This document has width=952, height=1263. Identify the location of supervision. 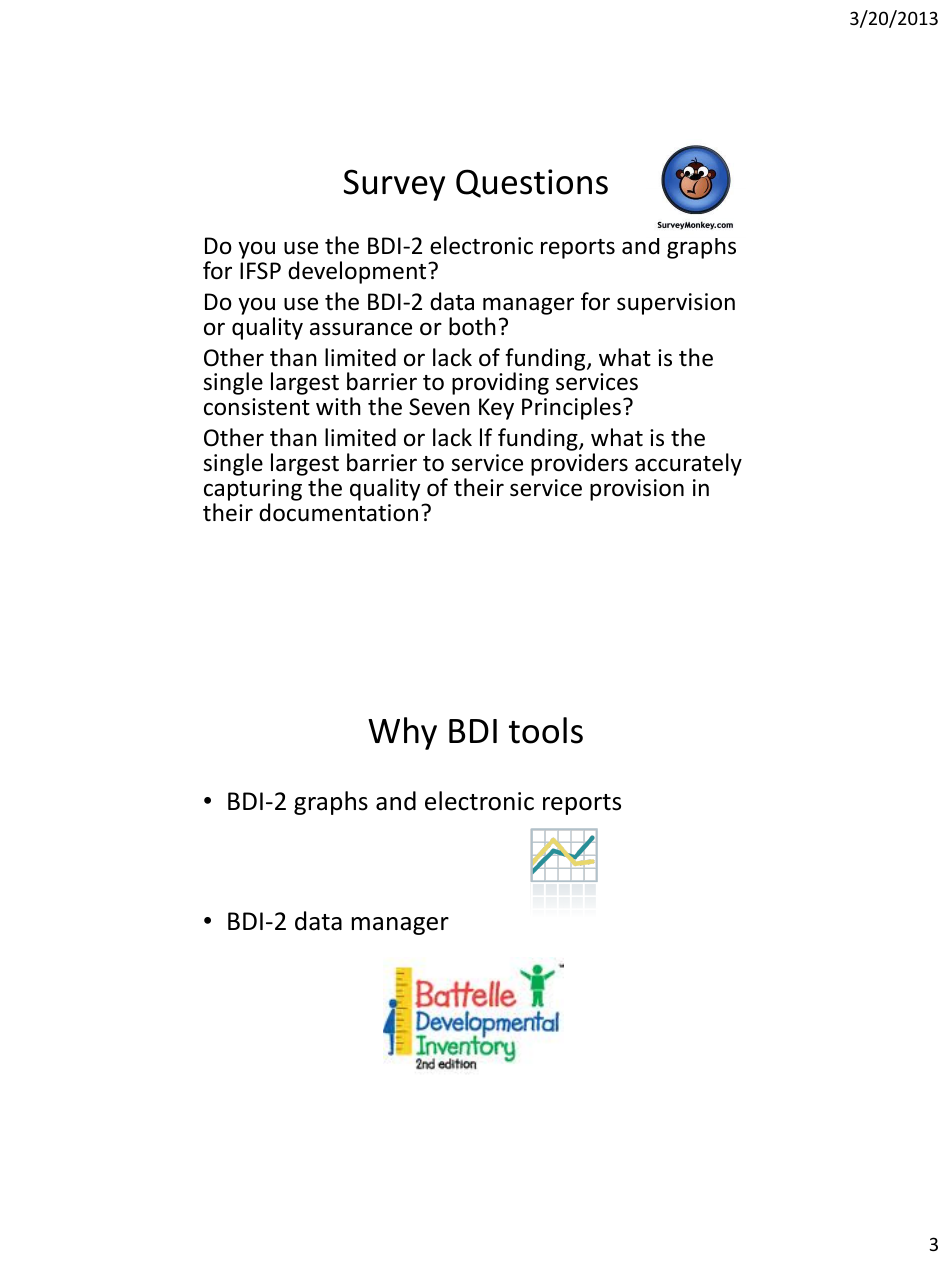
(676, 304).
